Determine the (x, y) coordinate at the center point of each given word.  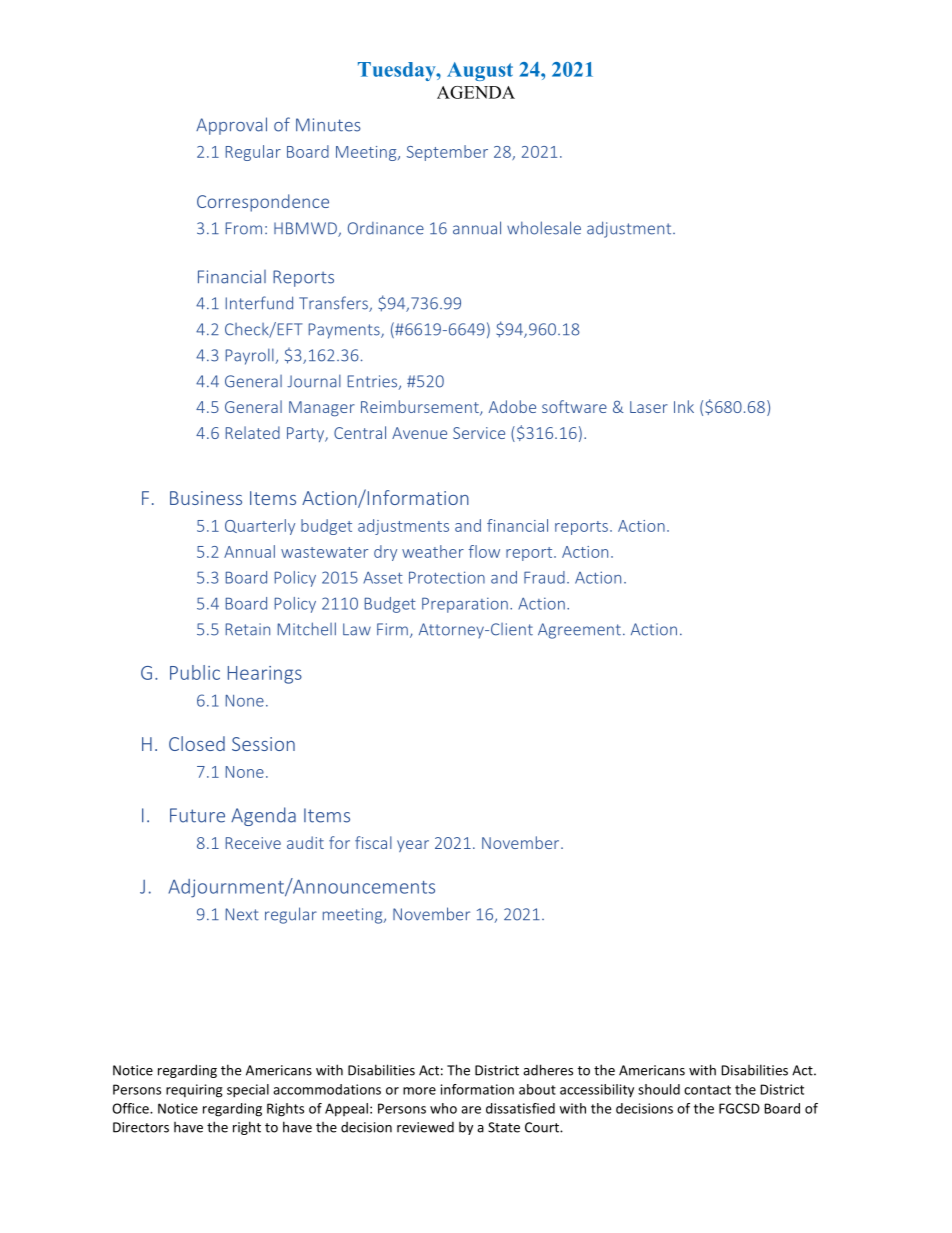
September (447, 153)
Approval (231, 126)
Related (253, 432)
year (413, 846)
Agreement (579, 631)
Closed (197, 743)
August (480, 71)
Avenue (419, 433)
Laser (649, 407)
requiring (194, 1091)
